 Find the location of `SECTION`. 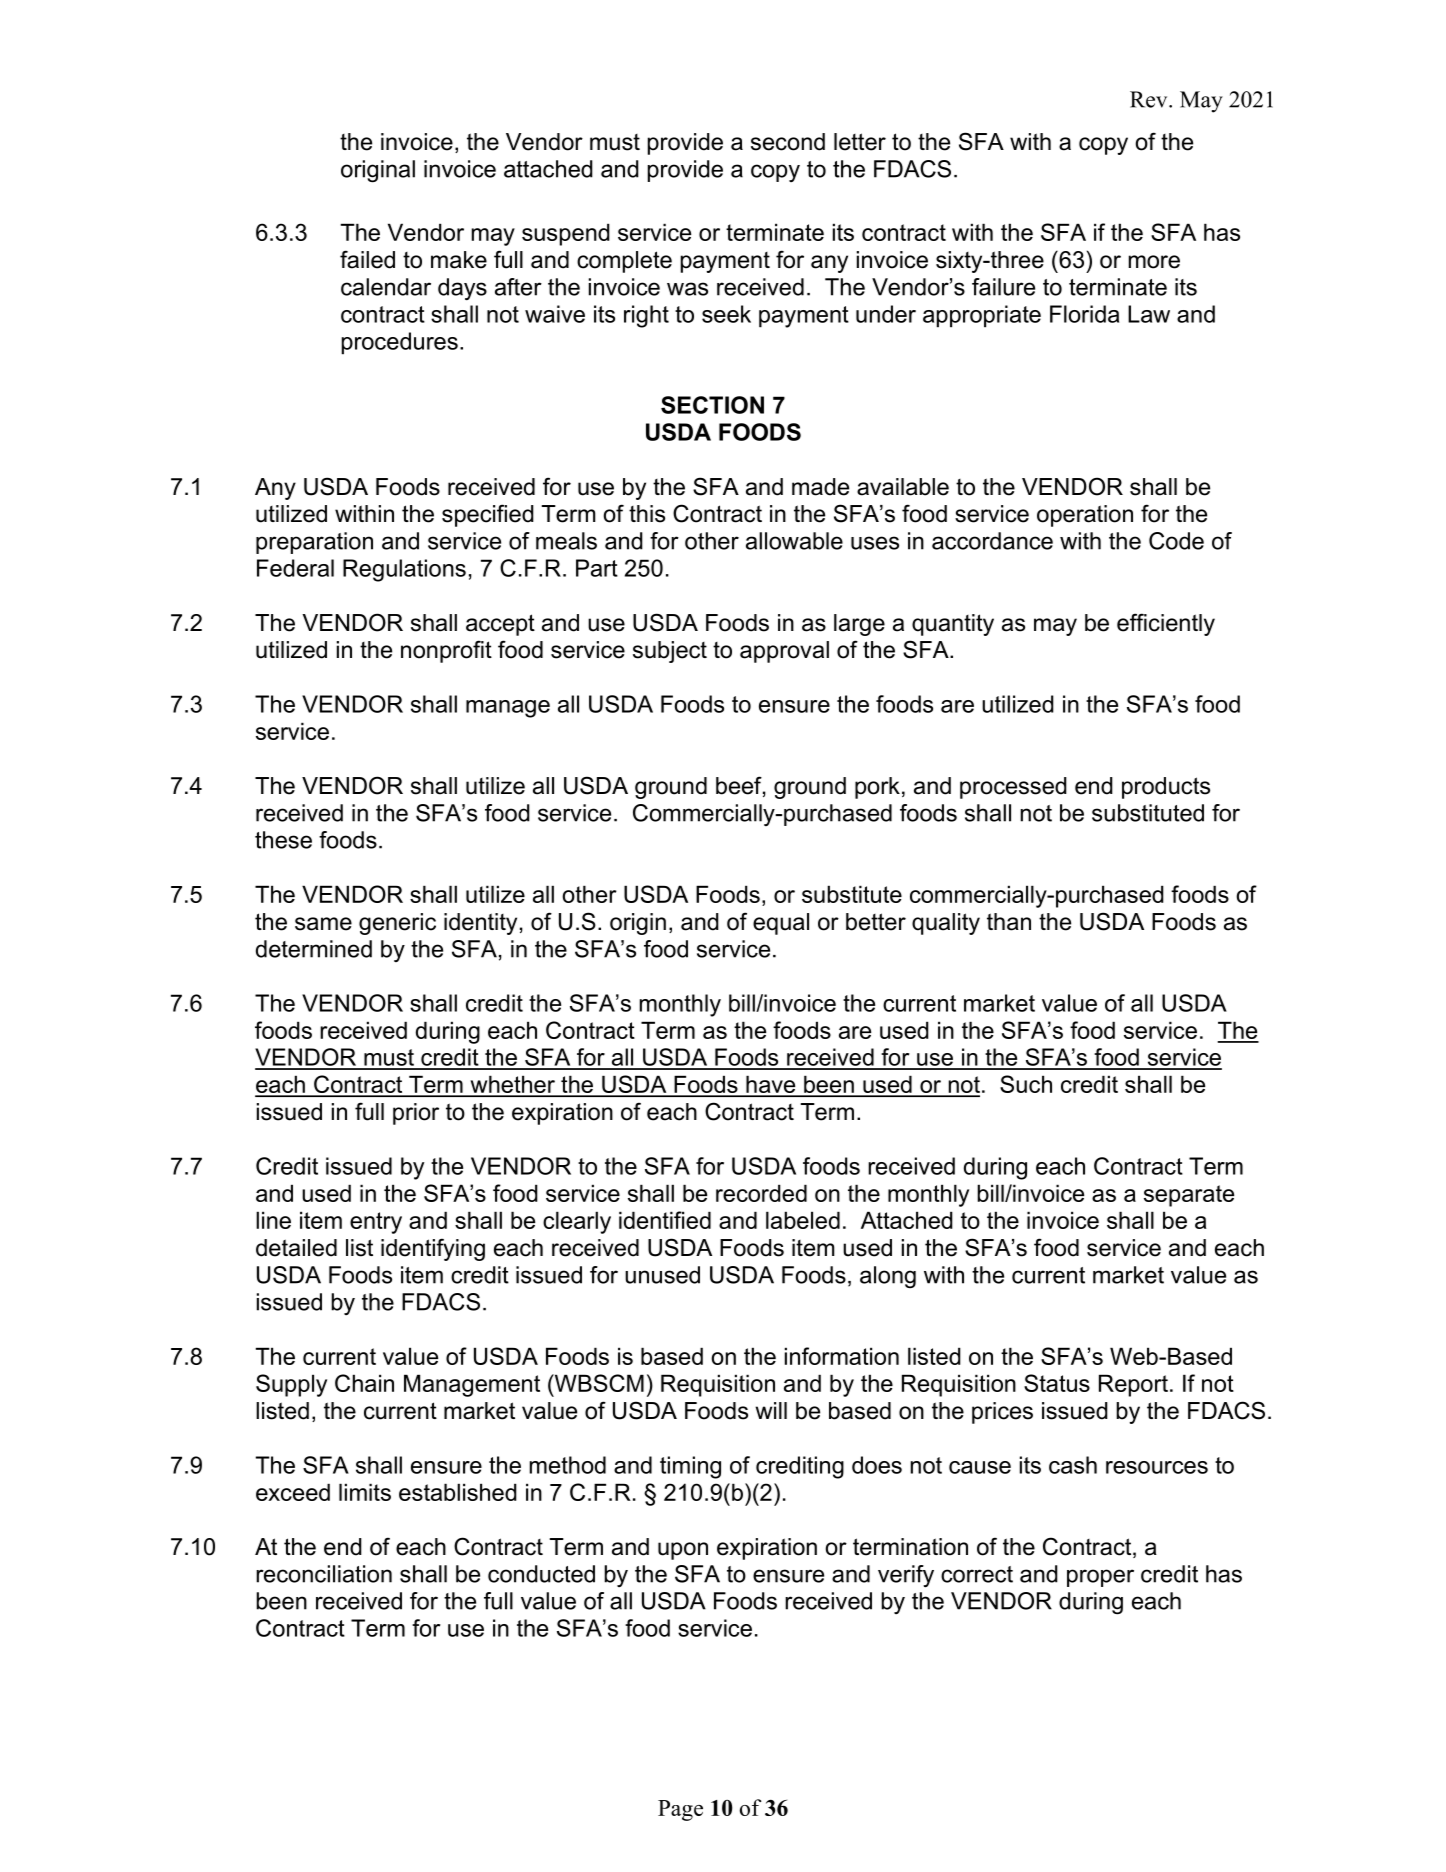

SECTION is located at coordinates (712, 405).
